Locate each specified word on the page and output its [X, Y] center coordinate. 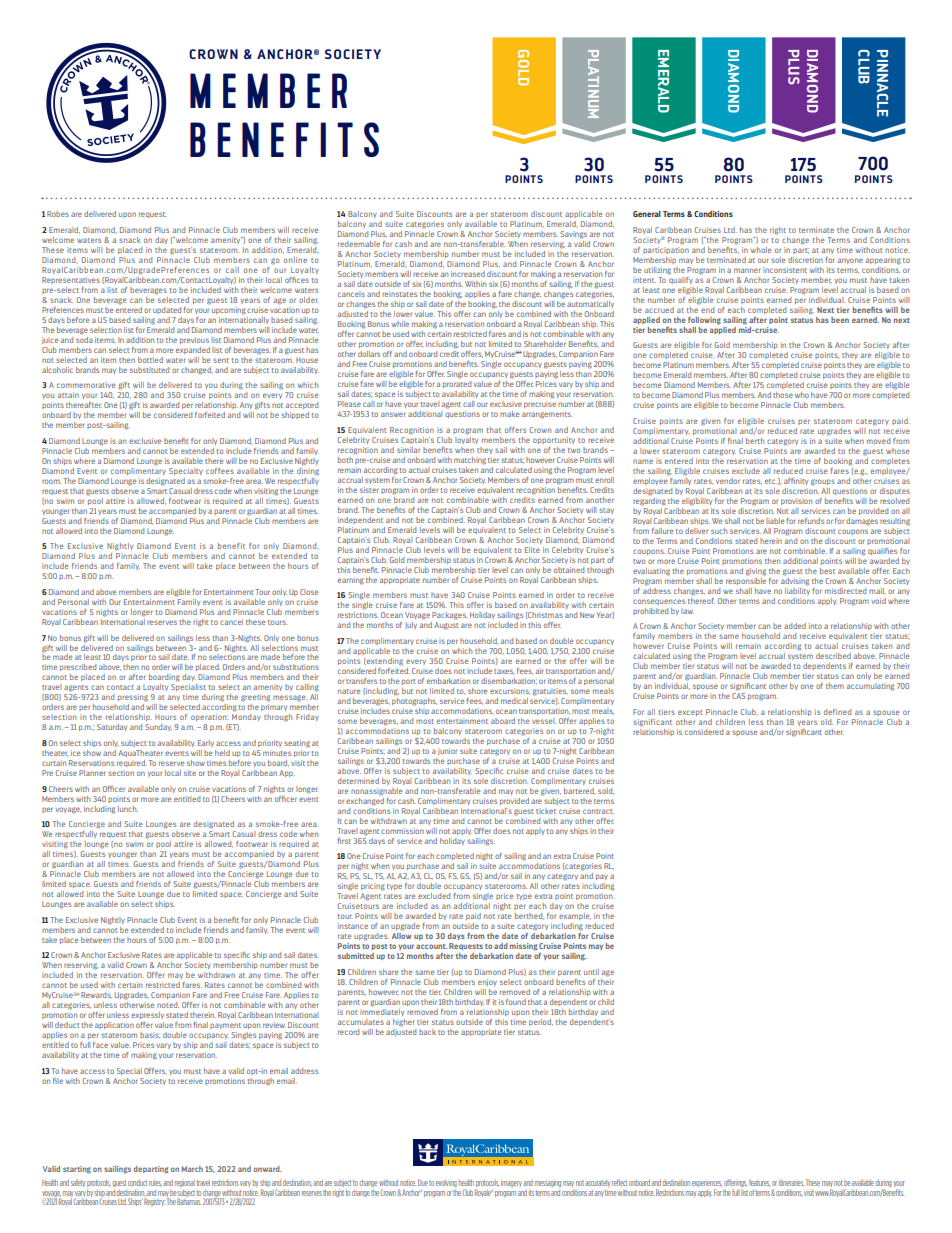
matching [470, 461]
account [431, 946]
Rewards [96, 995]
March [192, 1169]
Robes [58, 214]
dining [308, 471]
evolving [446, 1183]
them [835, 686]
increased [468, 274]
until [591, 972]
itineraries [791, 1183]
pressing [133, 698]
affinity [796, 481]
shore [478, 691]
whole [761, 250]
